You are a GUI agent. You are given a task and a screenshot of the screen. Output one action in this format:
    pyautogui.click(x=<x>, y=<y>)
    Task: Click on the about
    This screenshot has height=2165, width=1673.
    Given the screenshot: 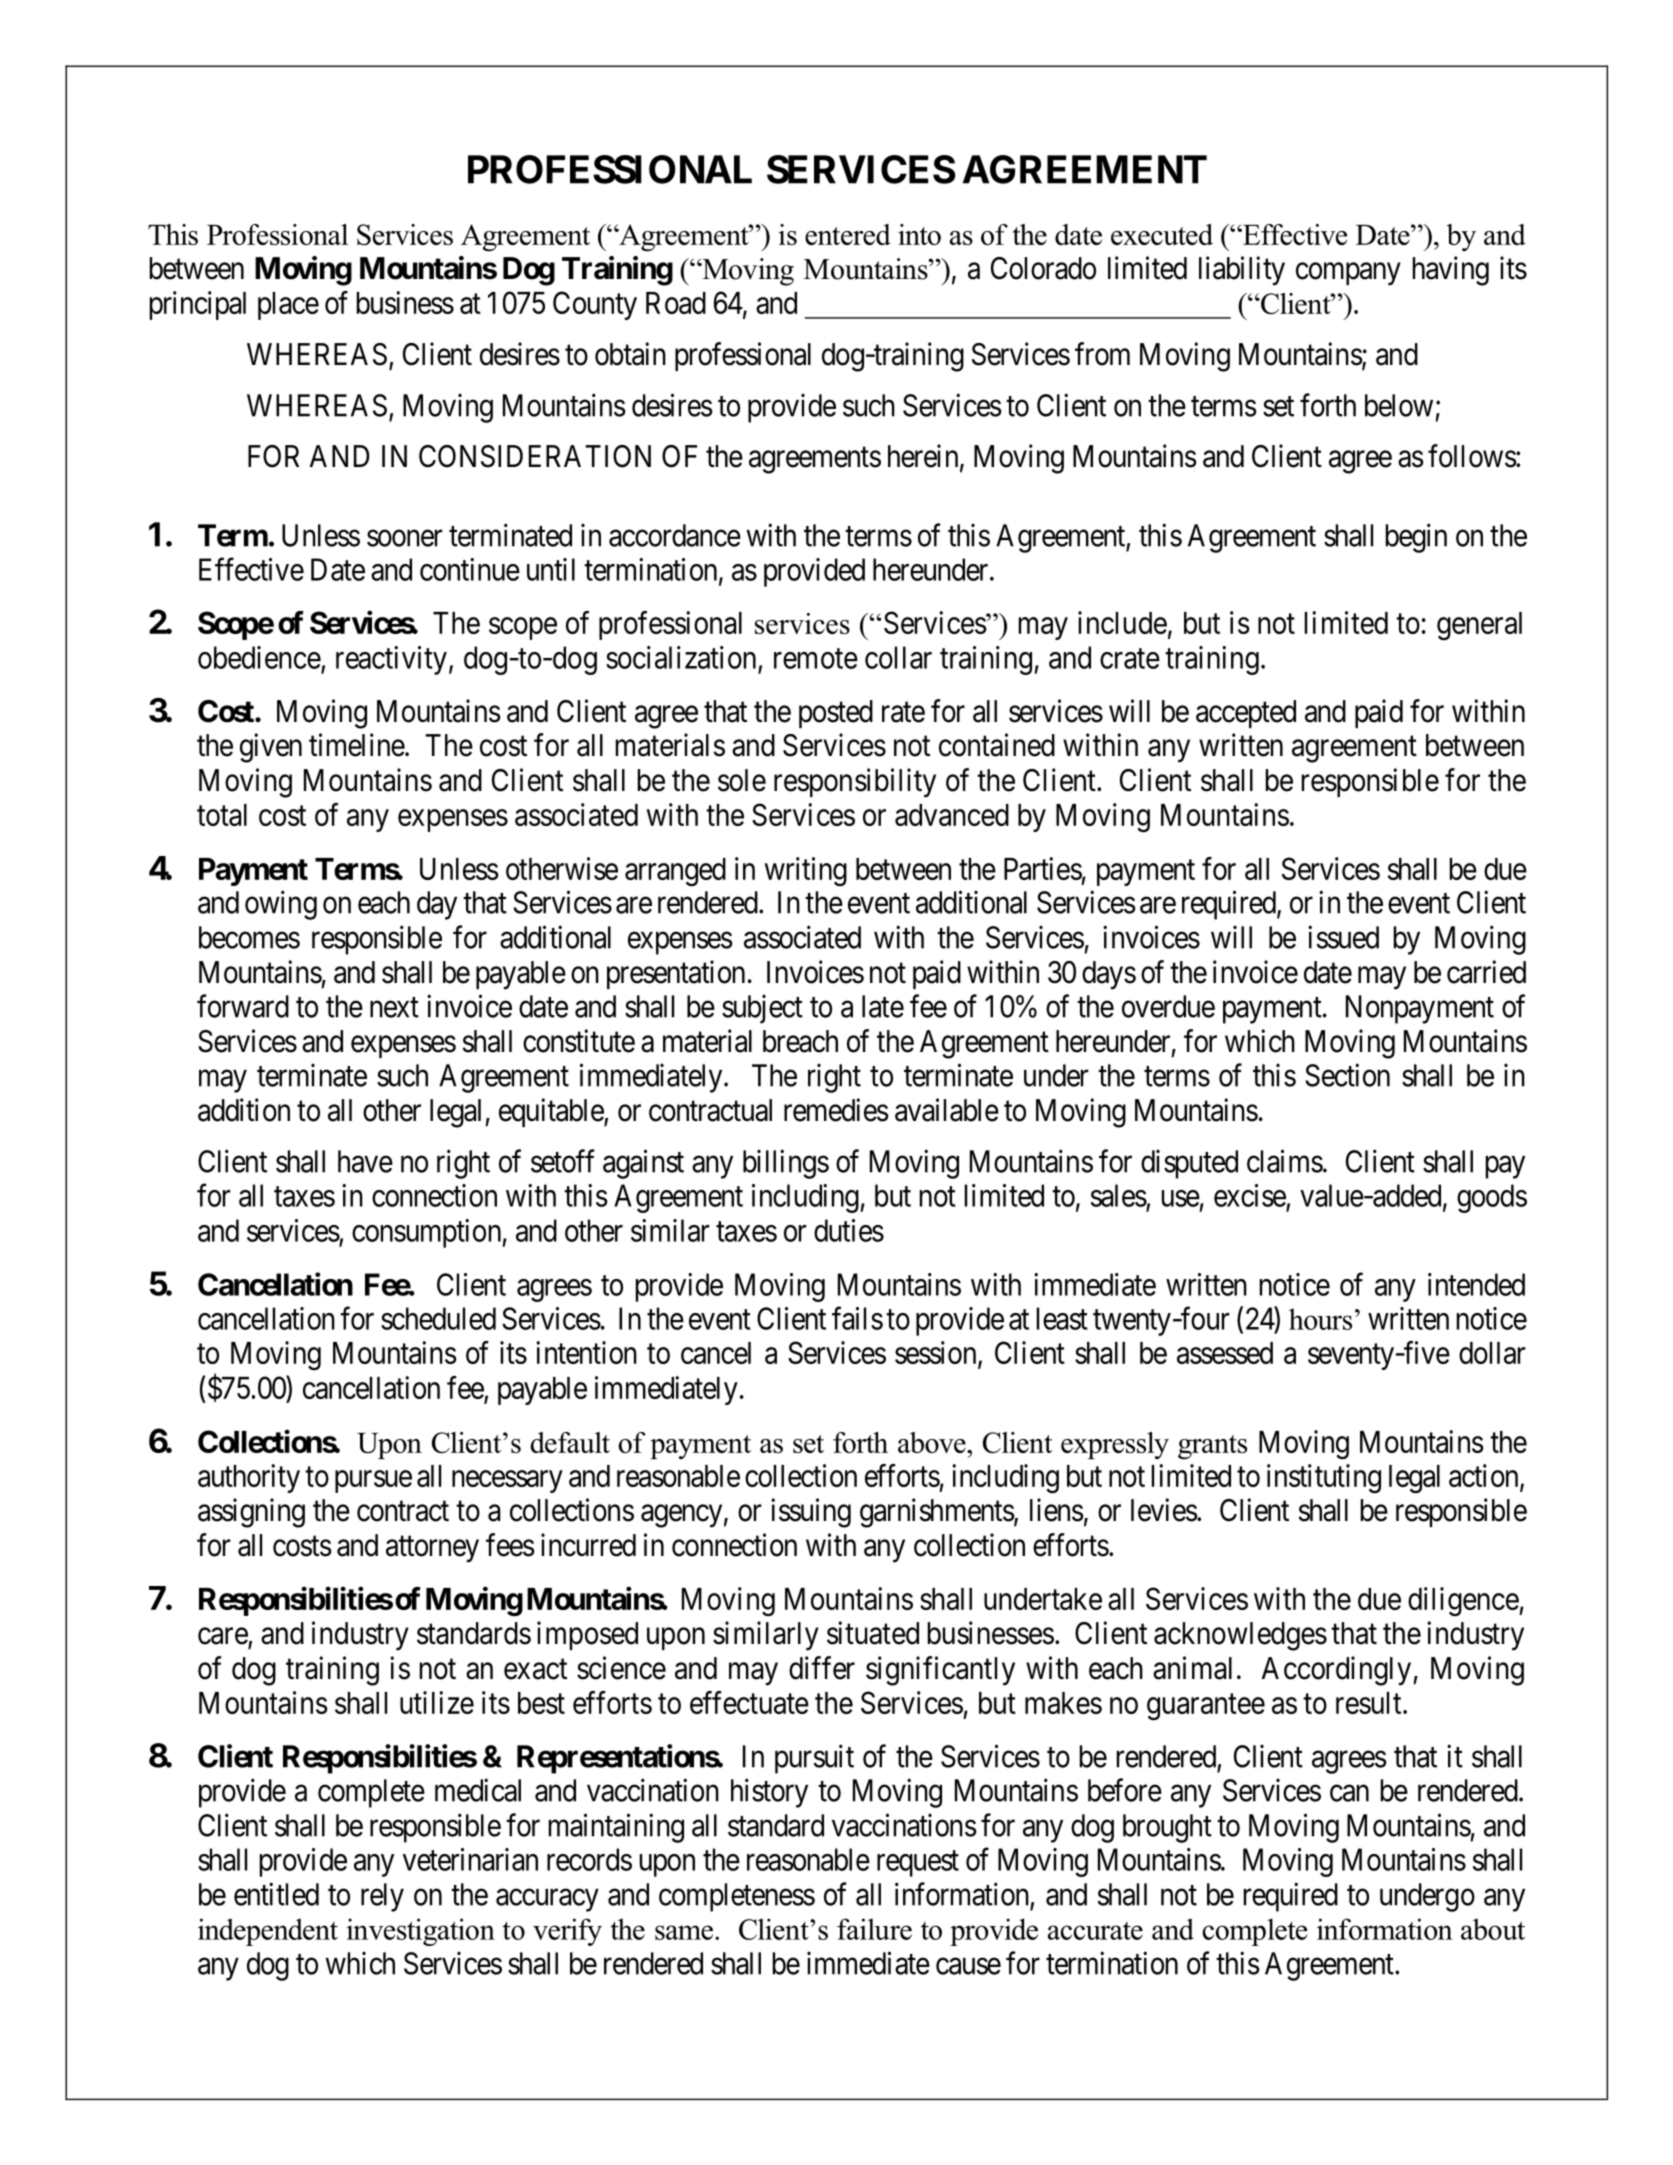 What is the action you would take?
    pyautogui.click(x=1493, y=1929)
